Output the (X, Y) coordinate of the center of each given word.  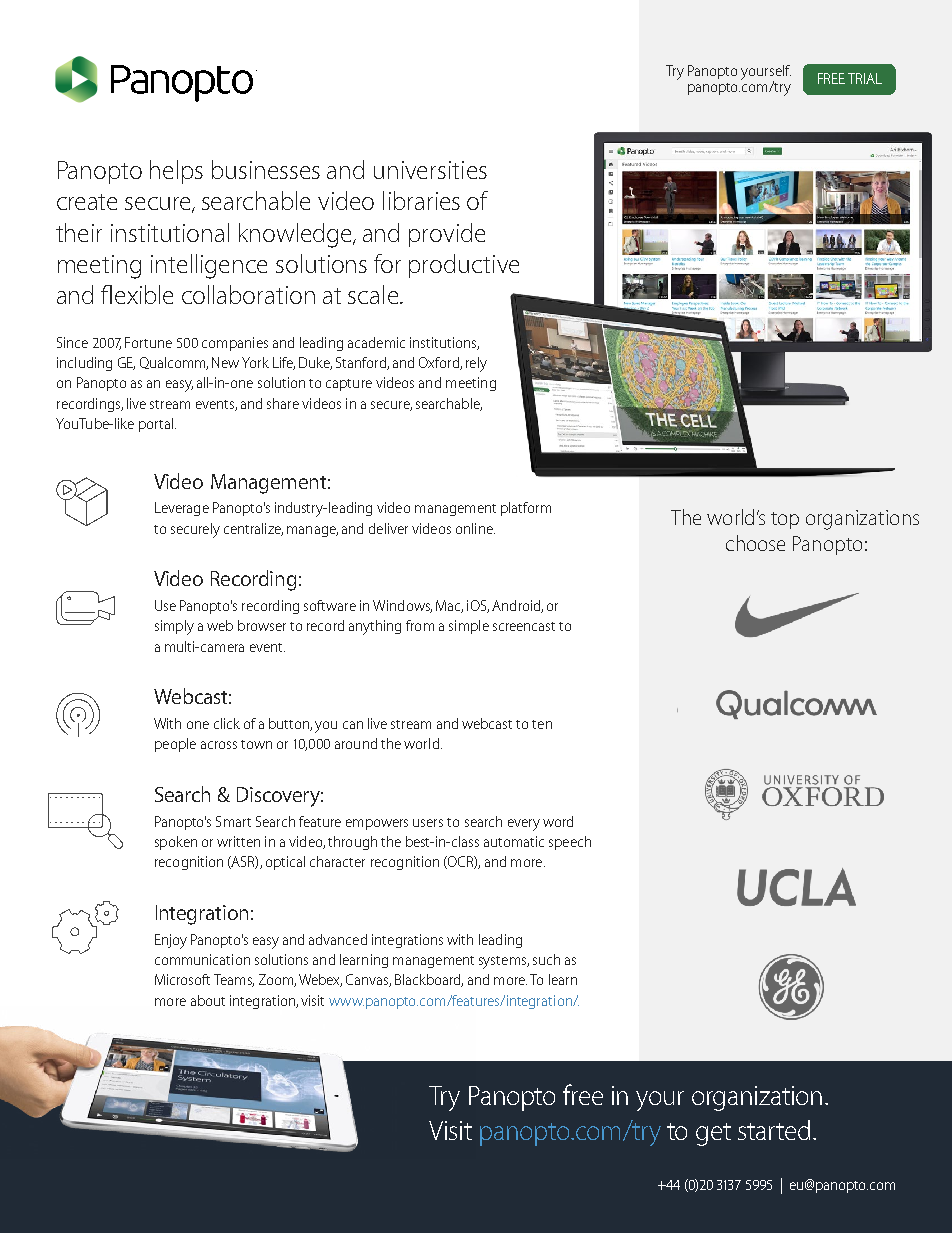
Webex (320, 980)
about (208, 1000)
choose (755, 543)
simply (174, 627)
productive (464, 266)
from (420, 625)
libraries (421, 200)
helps (176, 172)
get (713, 1134)
